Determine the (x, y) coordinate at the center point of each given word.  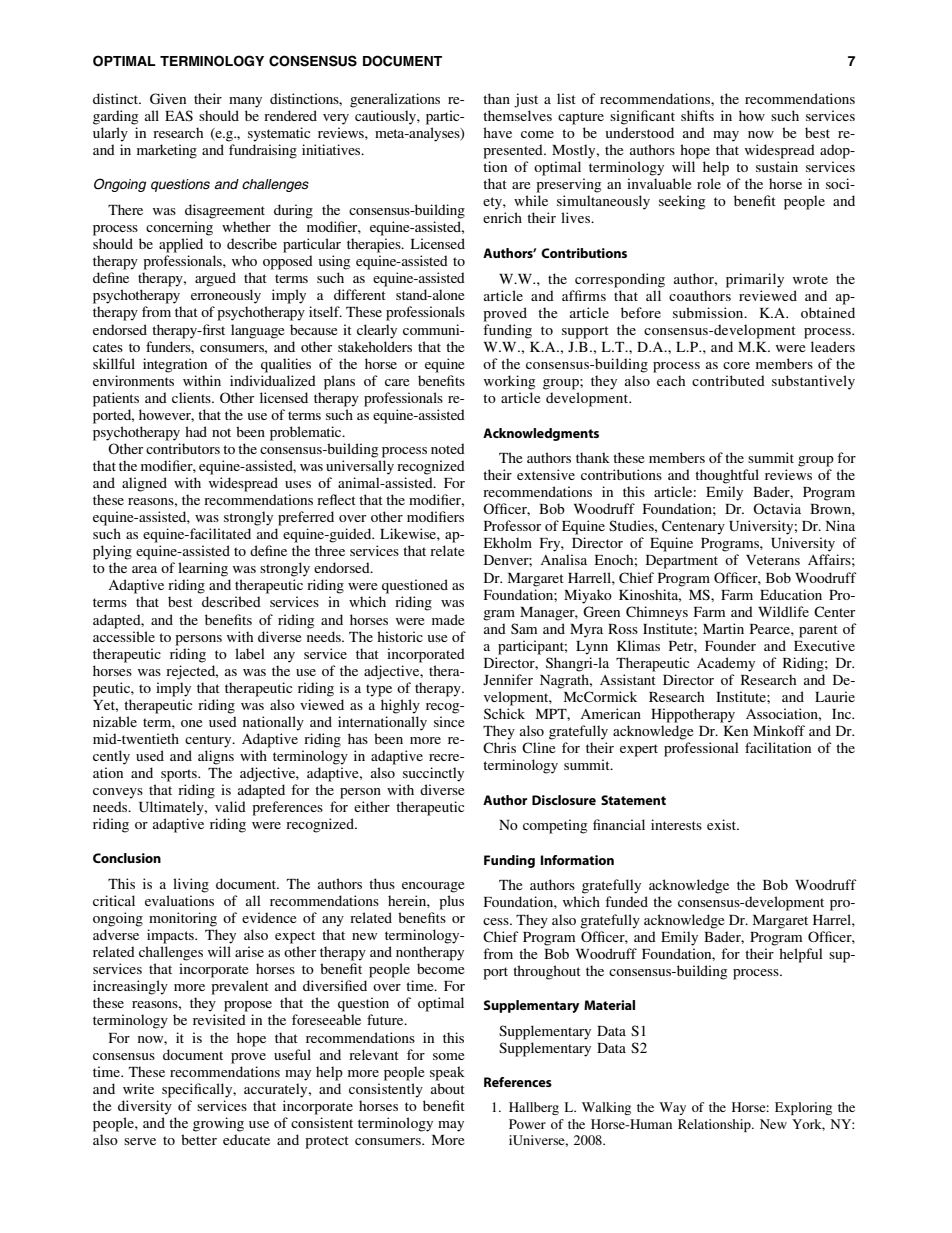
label (250, 653)
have (497, 132)
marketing (167, 151)
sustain (777, 166)
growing (218, 1124)
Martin (723, 628)
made (448, 619)
